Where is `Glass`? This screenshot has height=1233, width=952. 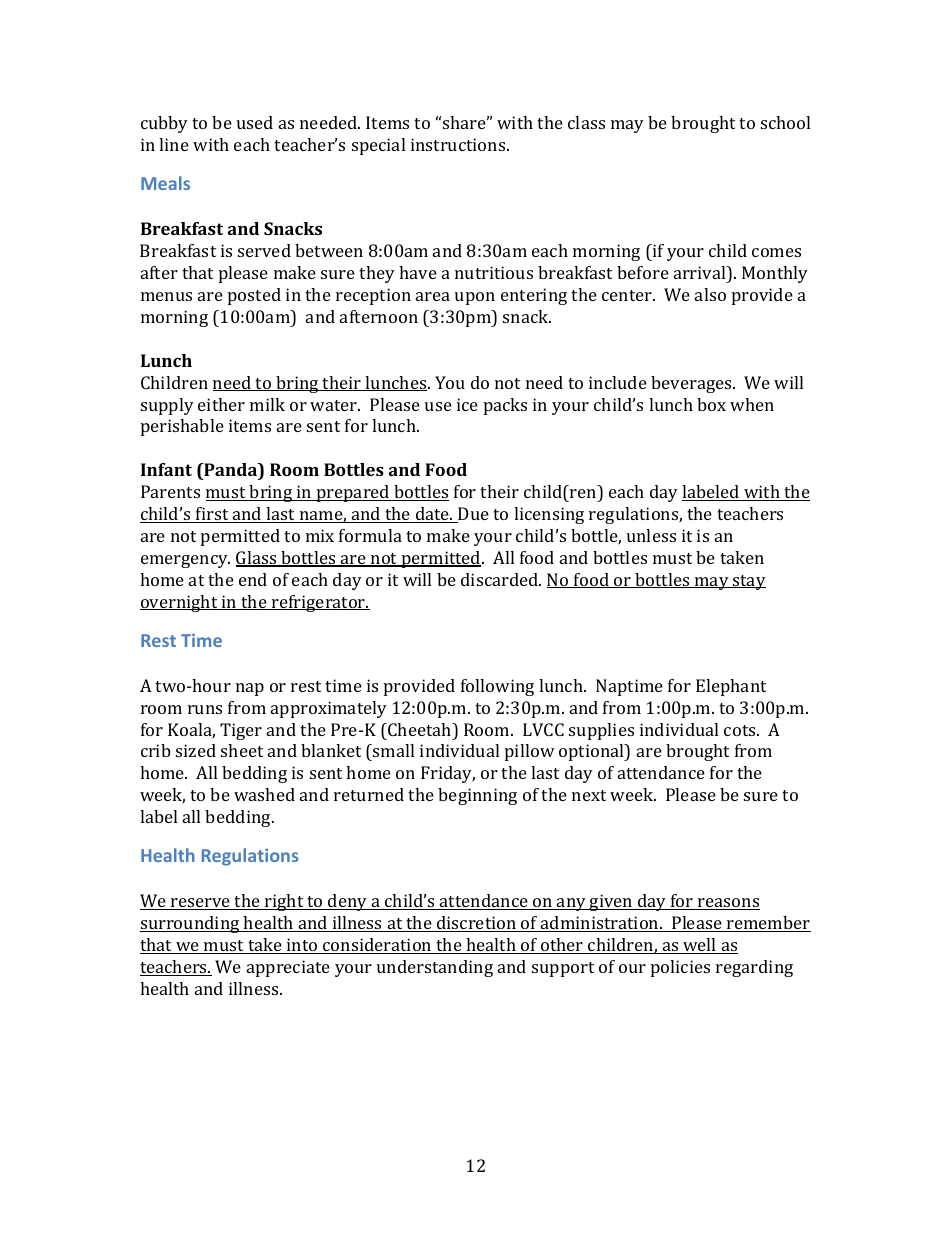
Glass is located at coordinates (257, 559).
